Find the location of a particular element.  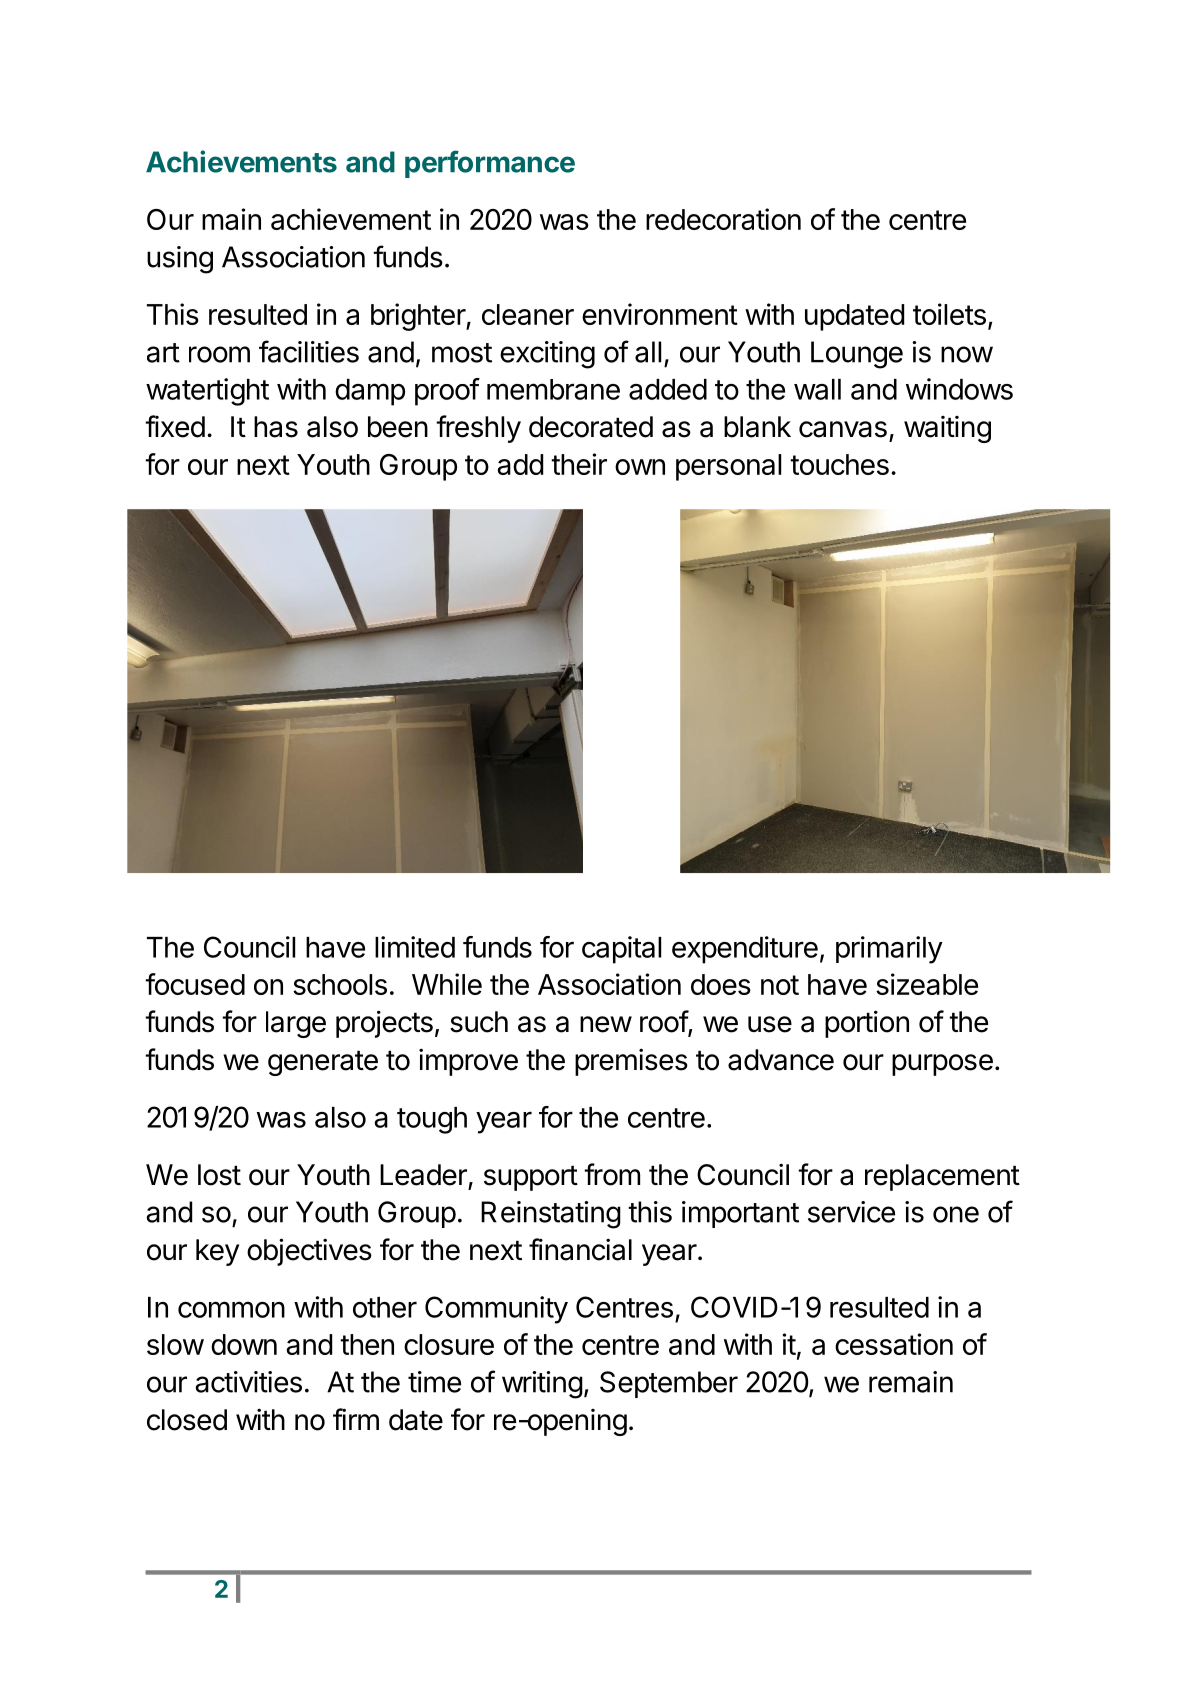

has is located at coordinates (276, 427).
